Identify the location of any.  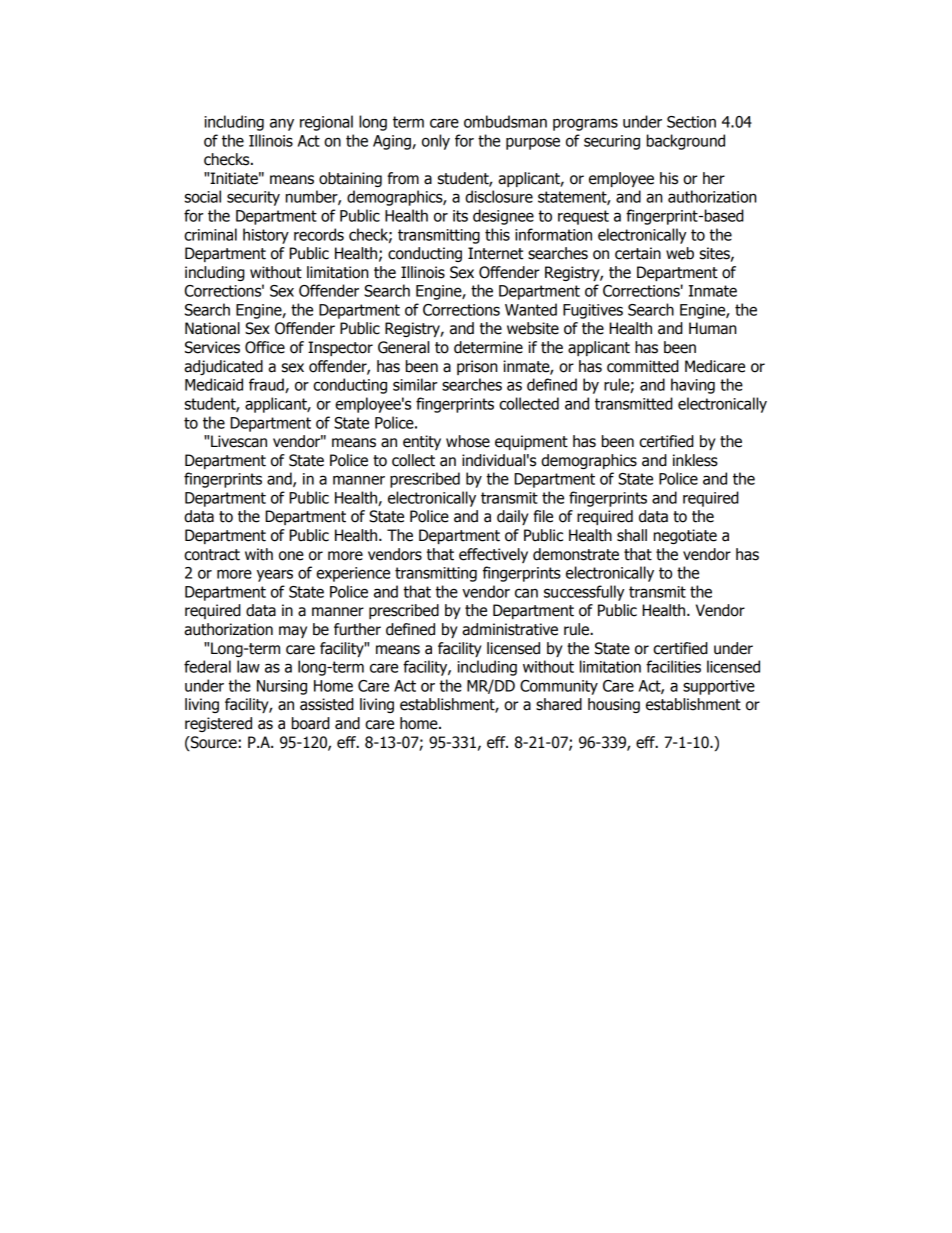
(282, 124).
